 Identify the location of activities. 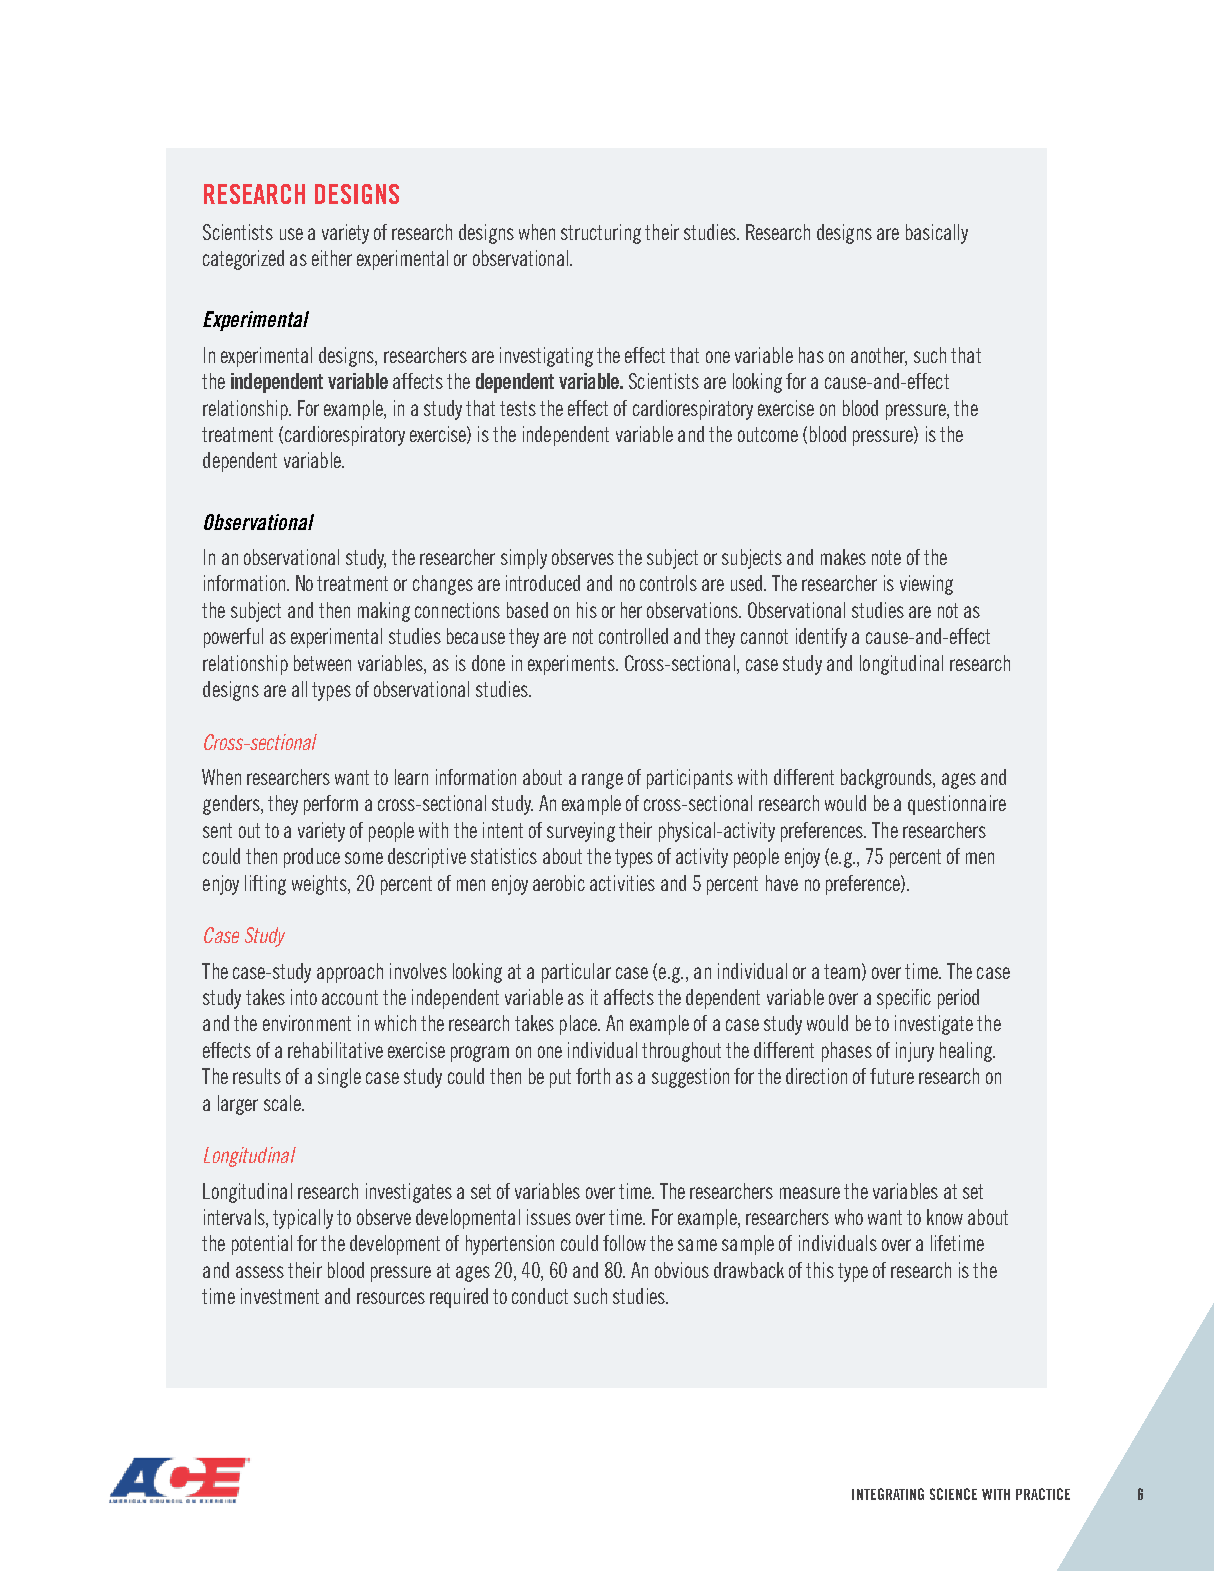
(622, 883).
